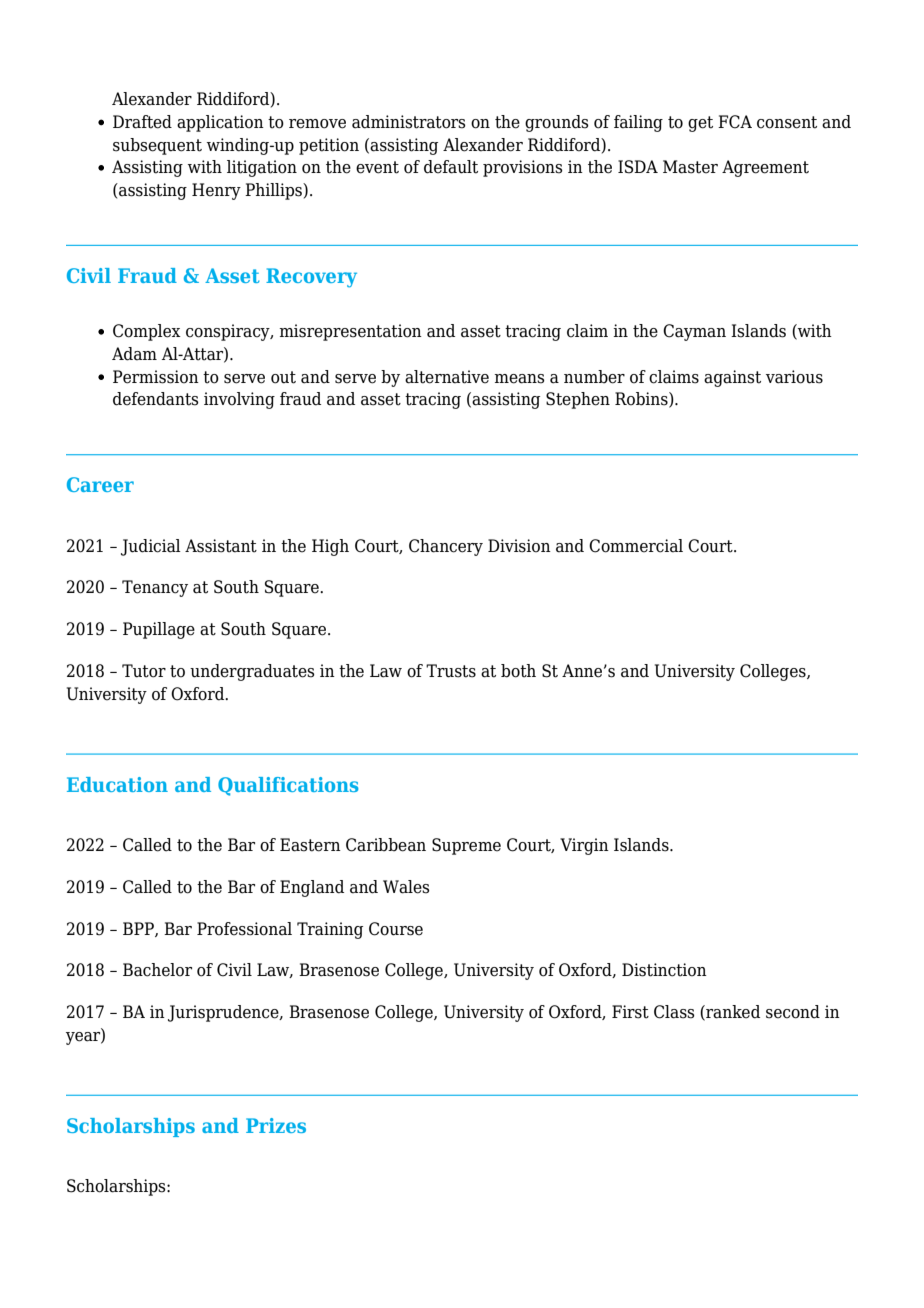 This screenshot has width=924, height=1308. Describe the element at coordinates (451, 167) in the screenshot. I see `default` at that location.
